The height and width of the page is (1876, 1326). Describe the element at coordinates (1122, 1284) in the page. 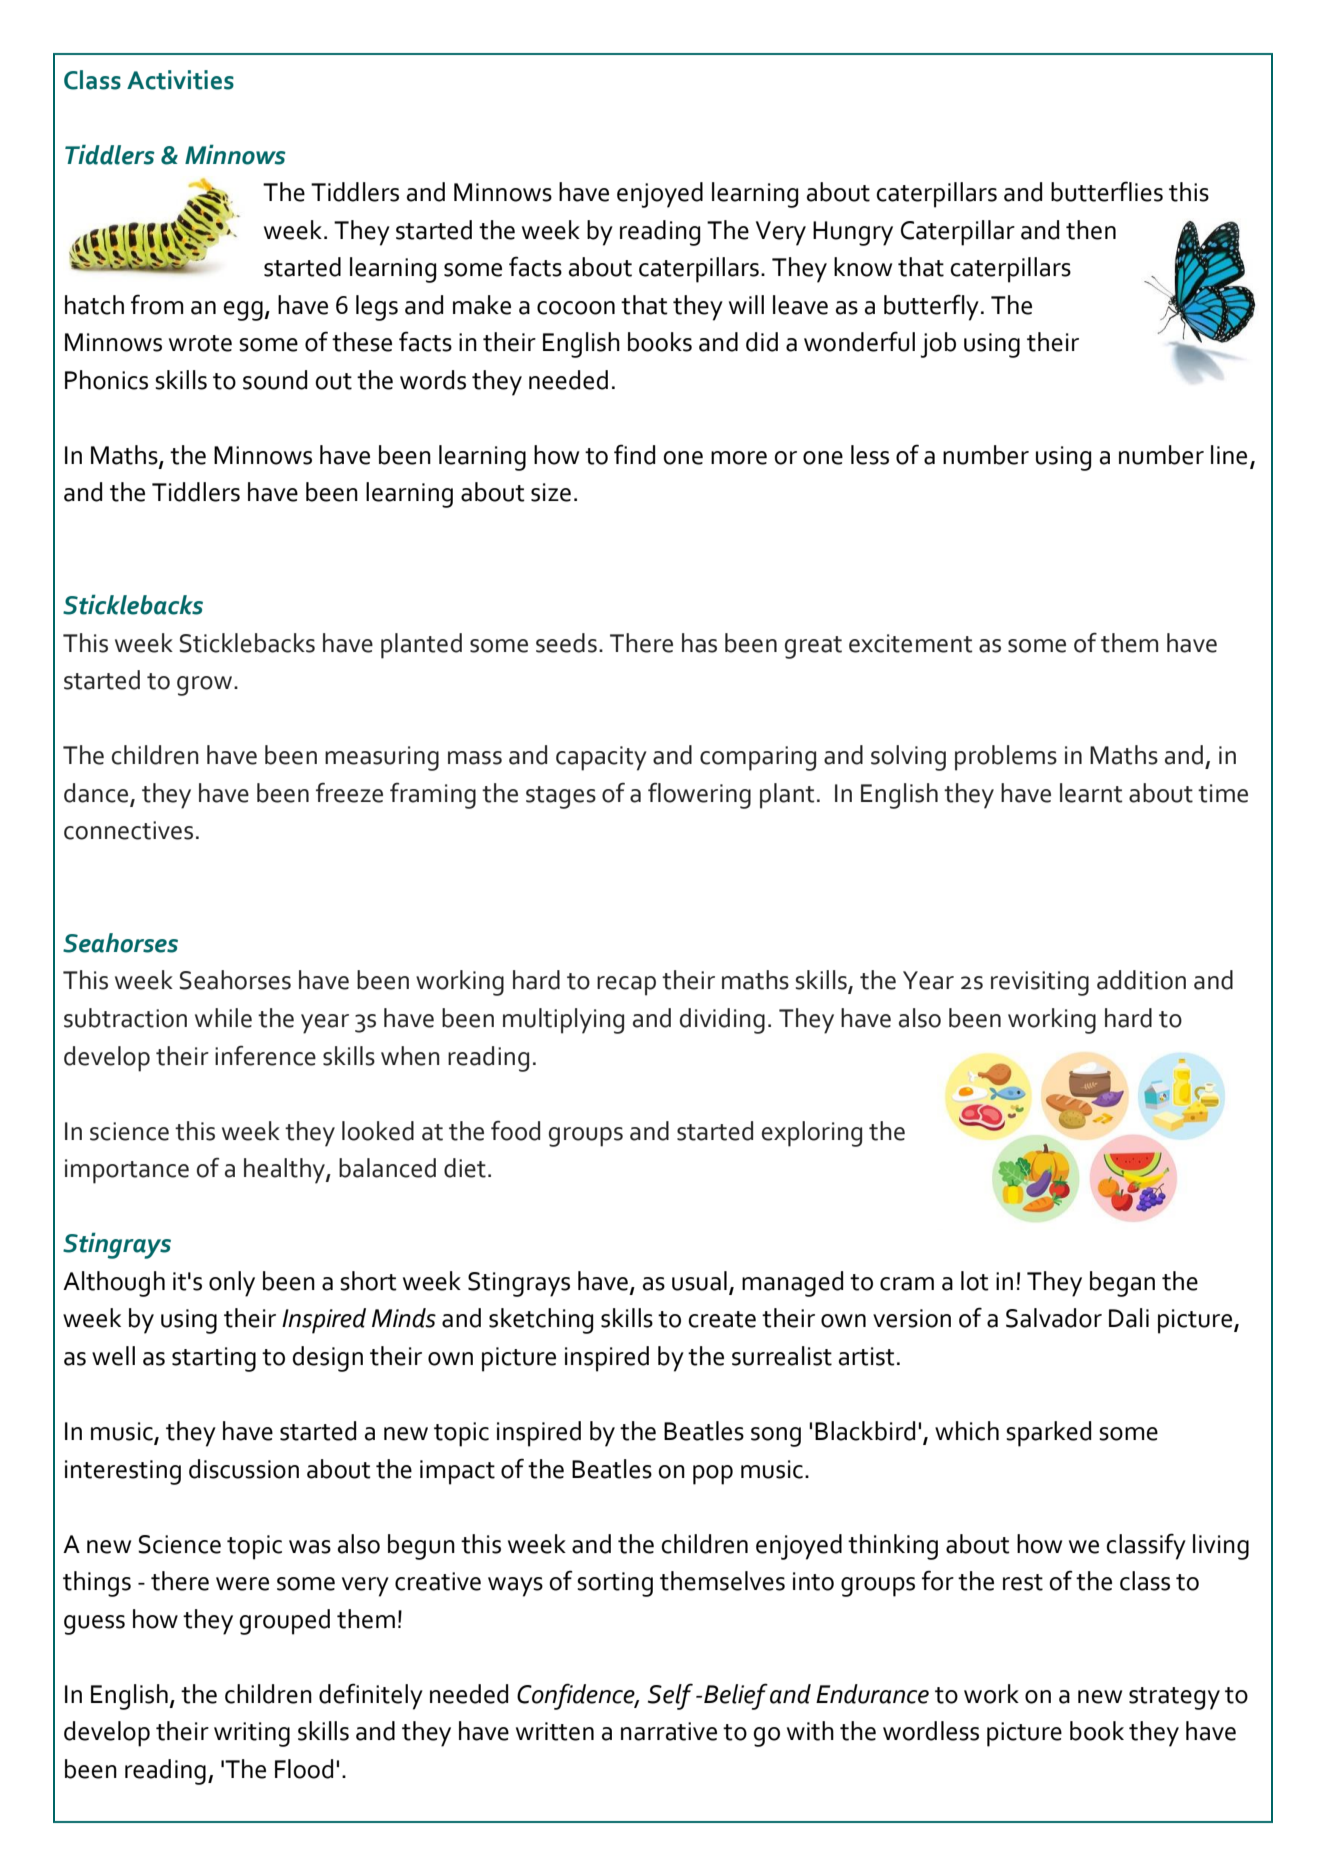

I see `began` at that location.
